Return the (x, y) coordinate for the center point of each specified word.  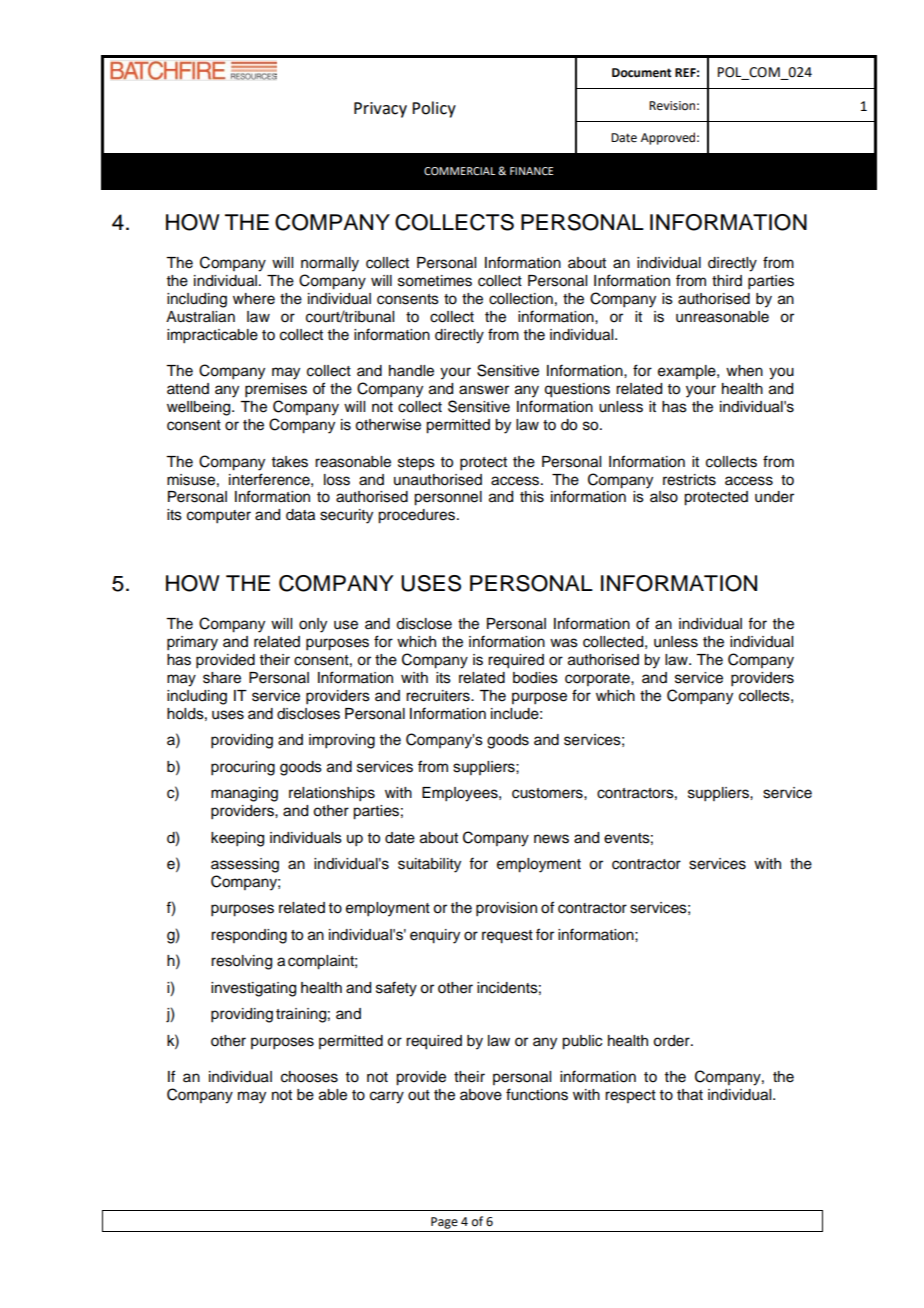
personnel (448, 498)
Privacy (380, 110)
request (507, 937)
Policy (434, 109)
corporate (598, 679)
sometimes (435, 281)
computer (219, 517)
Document (642, 73)
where (254, 299)
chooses (309, 1077)
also (664, 497)
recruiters (439, 696)
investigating (253, 989)
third (727, 280)
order (672, 1041)
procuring (243, 768)
